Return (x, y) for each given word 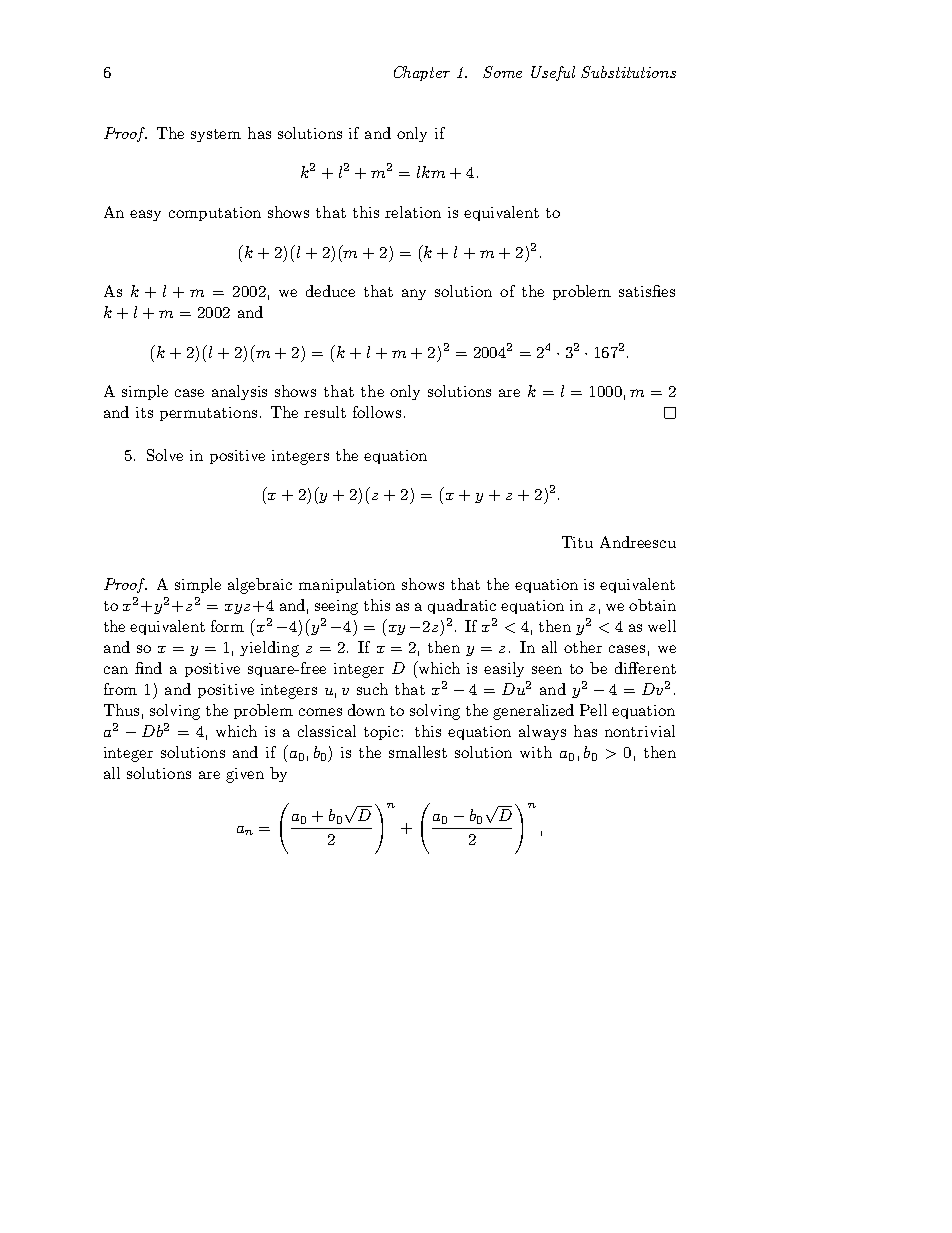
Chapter (422, 73)
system (216, 135)
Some (502, 72)
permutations (208, 414)
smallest (418, 752)
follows (377, 412)
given (245, 775)
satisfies (647, 291)
